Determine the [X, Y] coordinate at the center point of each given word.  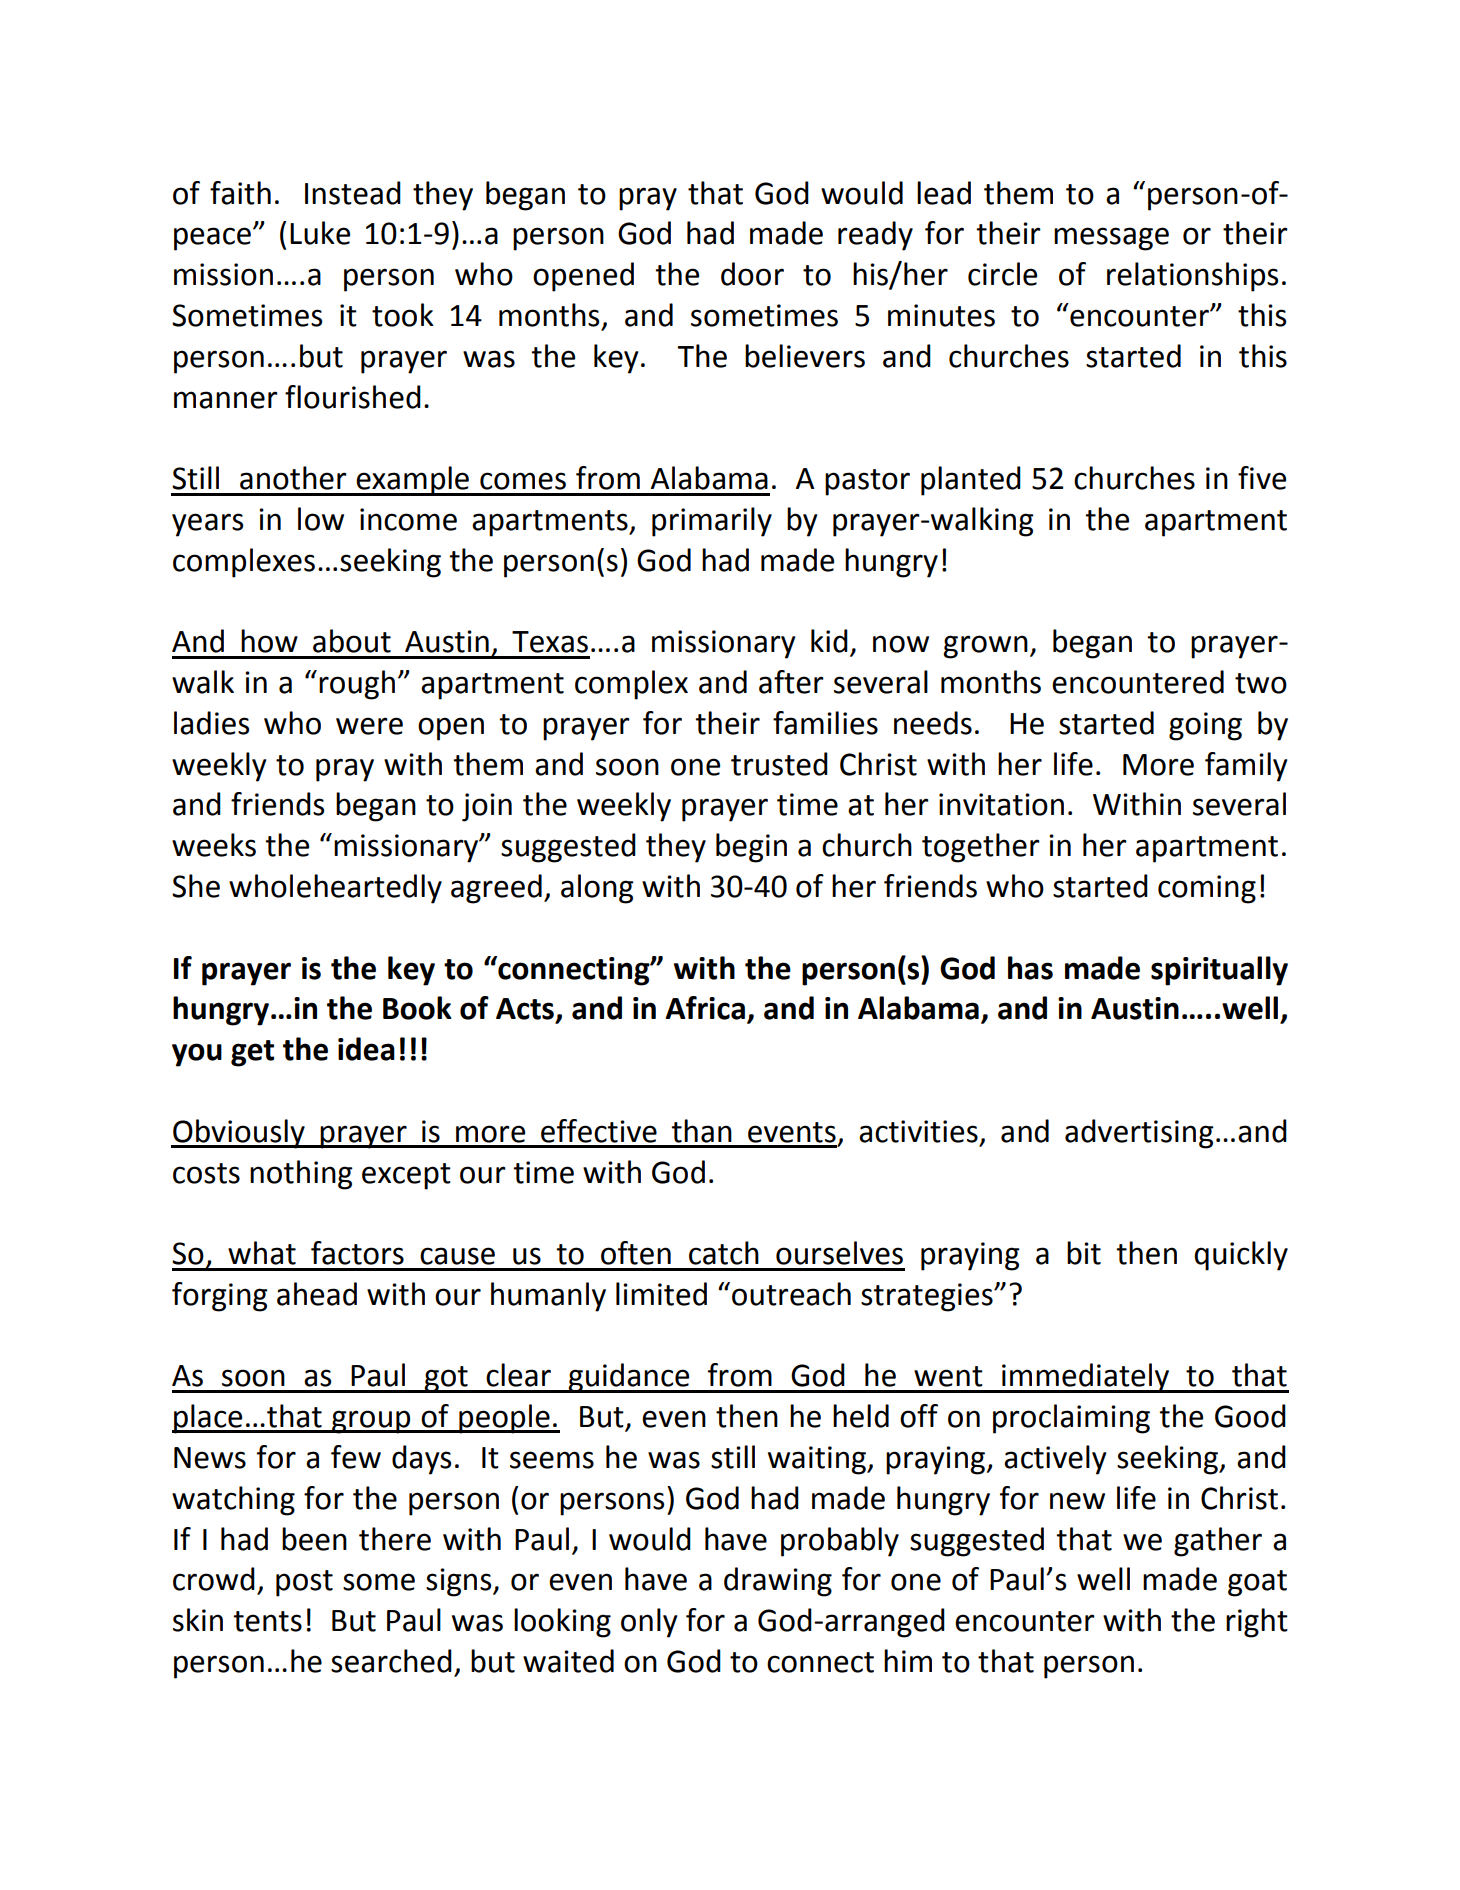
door [752, 274]
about [352, 641]
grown [985, 647]
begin [751, 848]
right [1257, 1623]
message [1111, 239]
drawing [778, 1582]
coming [1207, 889]
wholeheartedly [335, 889]
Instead [353, 193]
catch [724, 1253]
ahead [317, 1294]
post [304, 1583]
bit [1084, 1253]
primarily [712, 522]
